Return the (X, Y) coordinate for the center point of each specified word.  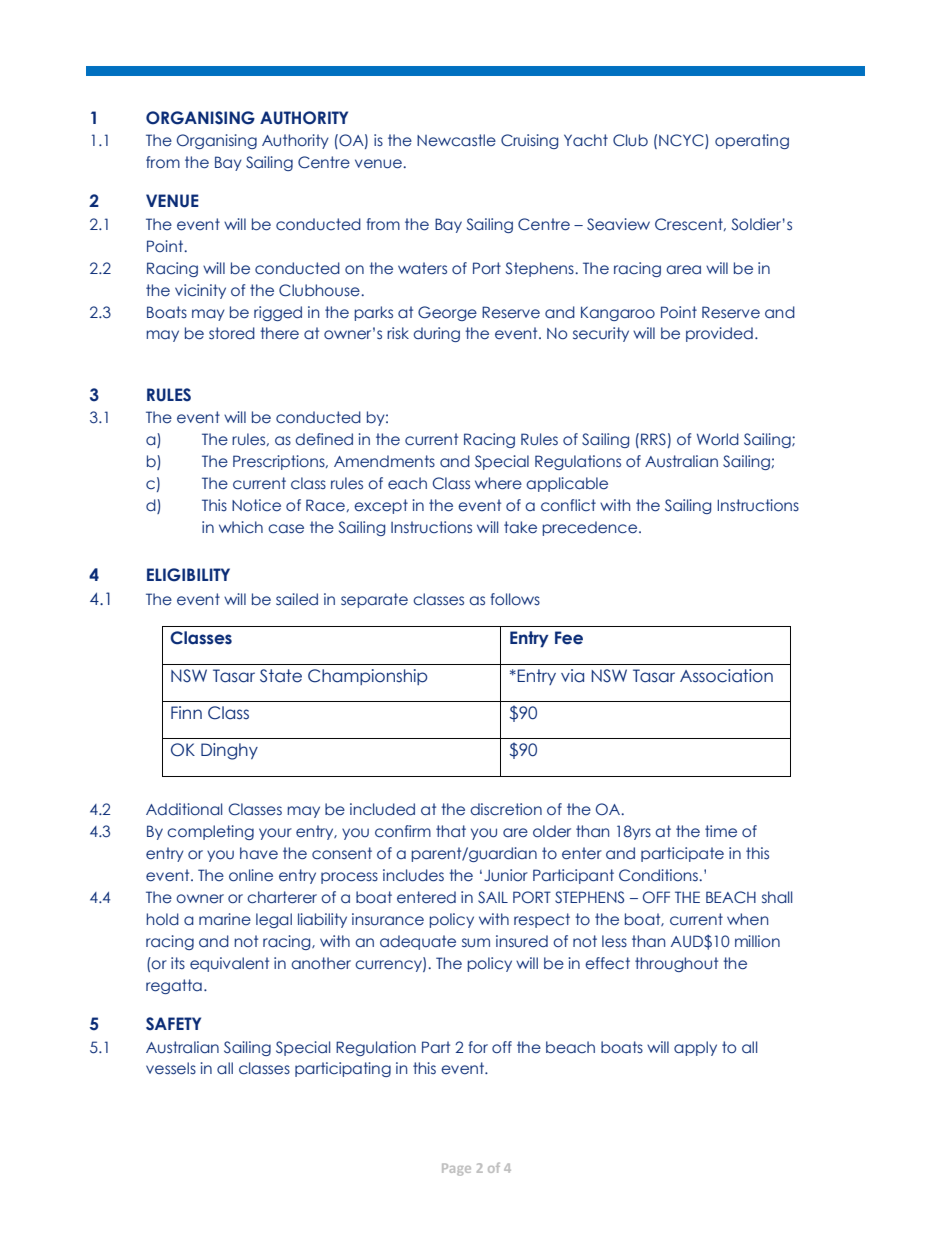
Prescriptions (280, 462)
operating (752, 141)
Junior (506, 875)
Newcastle (456, 140)
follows (515, 599)
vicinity (200, 291)
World (718, 439)
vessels (171, 1068)
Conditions (659, 875)
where (498, 483)
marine (225, 919)
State (281, 676)
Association (726, 676)
